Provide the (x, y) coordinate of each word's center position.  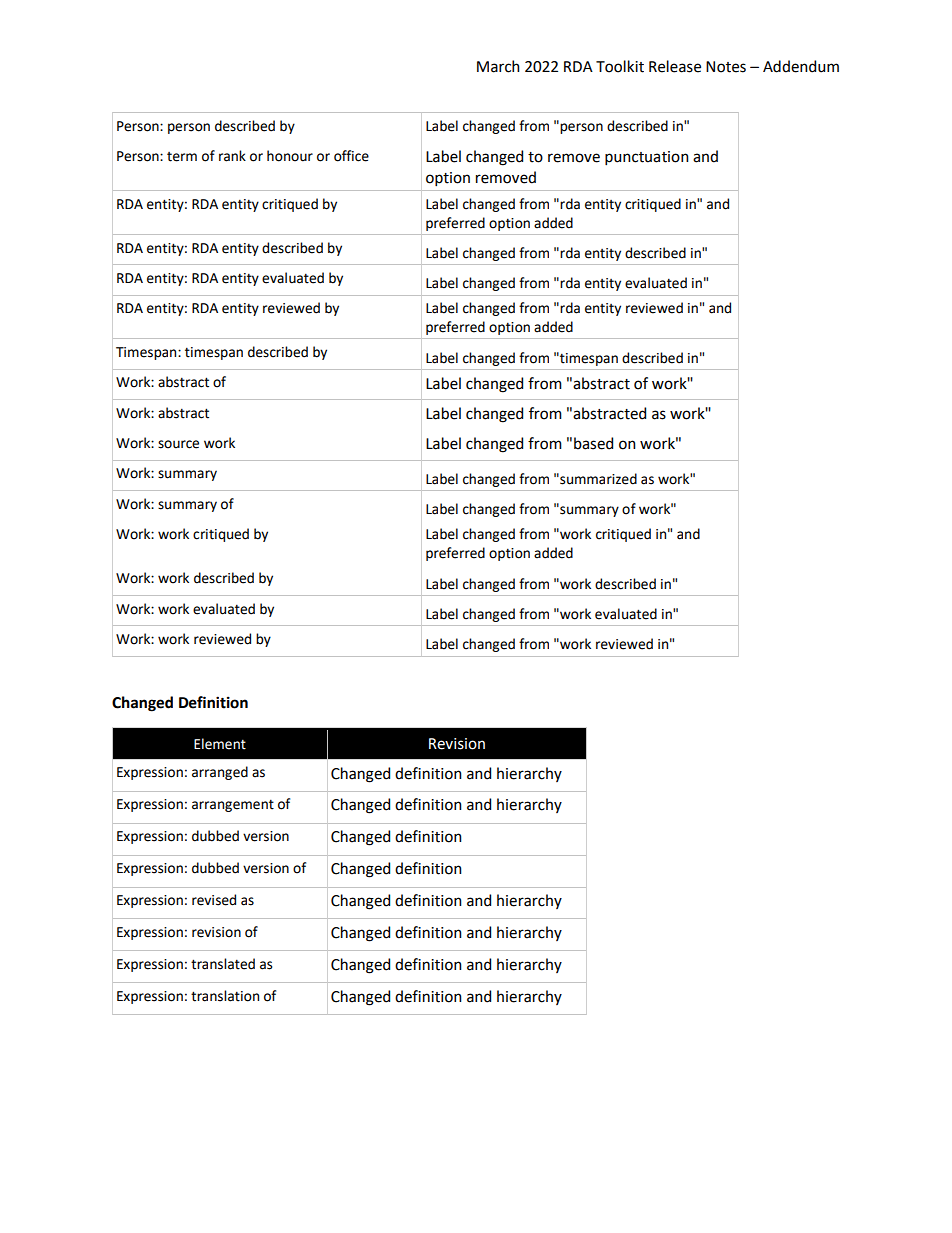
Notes (726, 67)
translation (225, 996)
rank (232, 156)
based (593, 443)
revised (214, 900)
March (498, 66)
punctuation (647, 158)
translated (223, 964)
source (178, 444)
